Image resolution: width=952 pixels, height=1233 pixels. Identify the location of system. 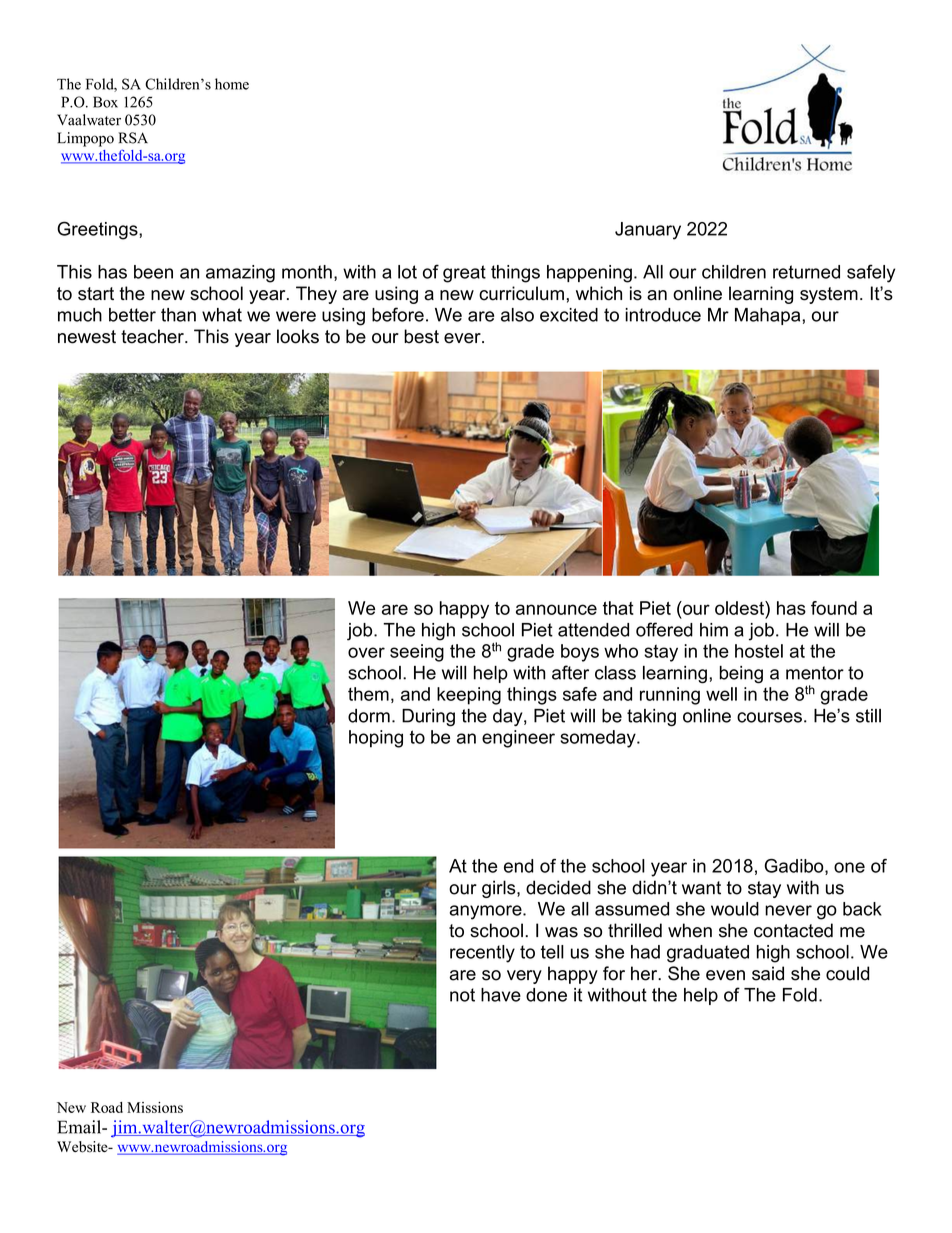
(829, 295).
